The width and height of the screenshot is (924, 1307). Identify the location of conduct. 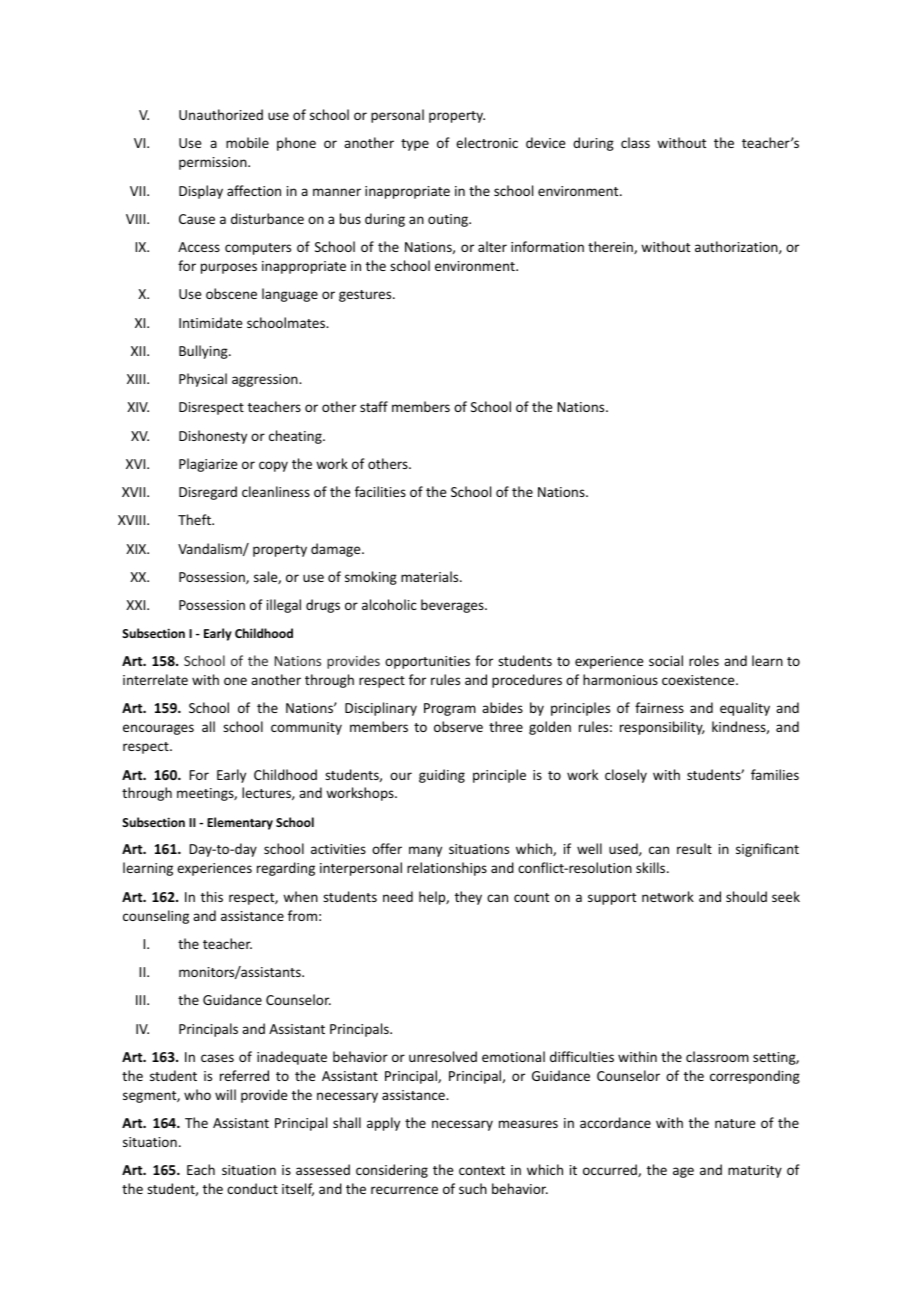
(252, 1188).
